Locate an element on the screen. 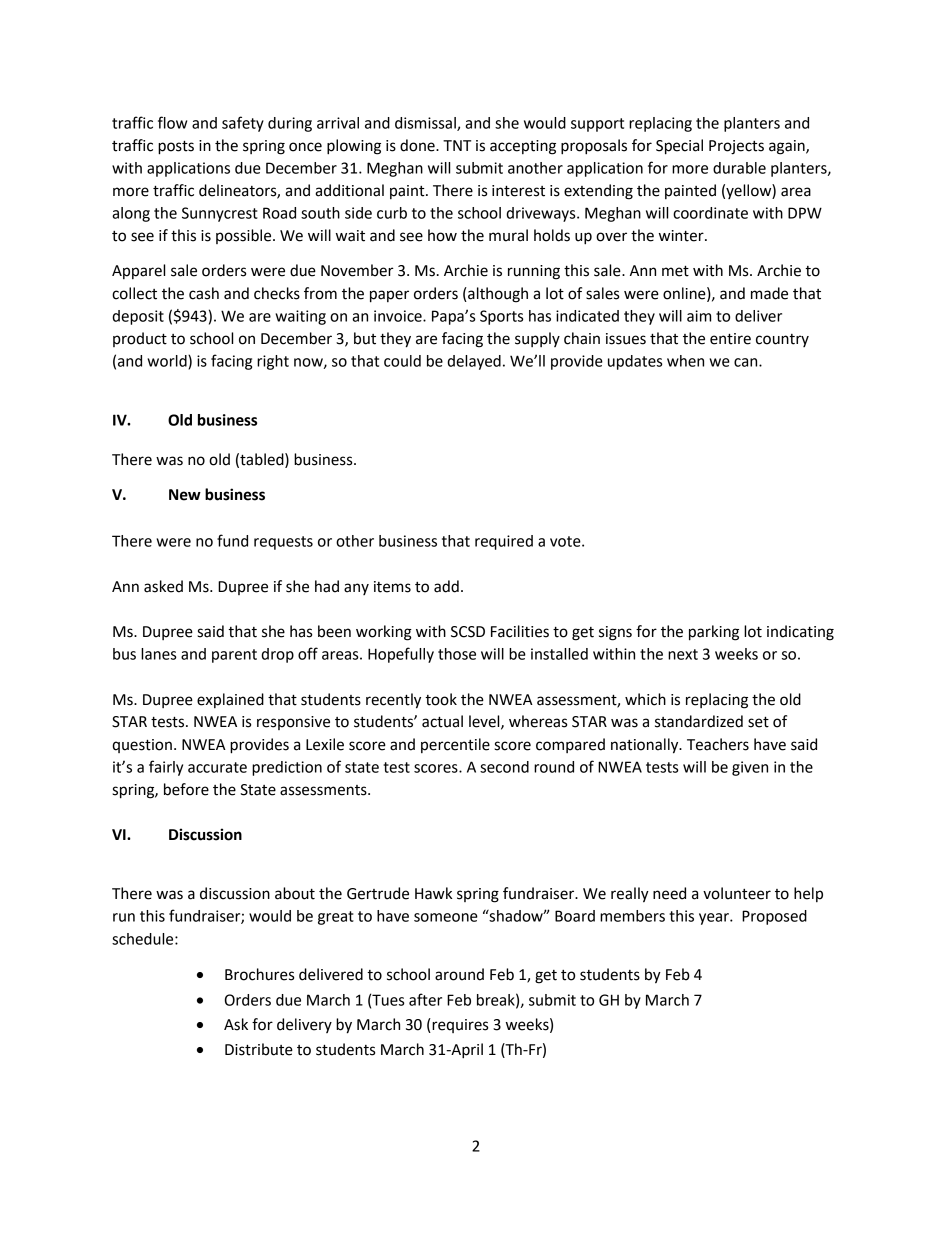 The height and width of the screenshot is (1233, 952). Distribute is located at coordinates (259, 1049).
